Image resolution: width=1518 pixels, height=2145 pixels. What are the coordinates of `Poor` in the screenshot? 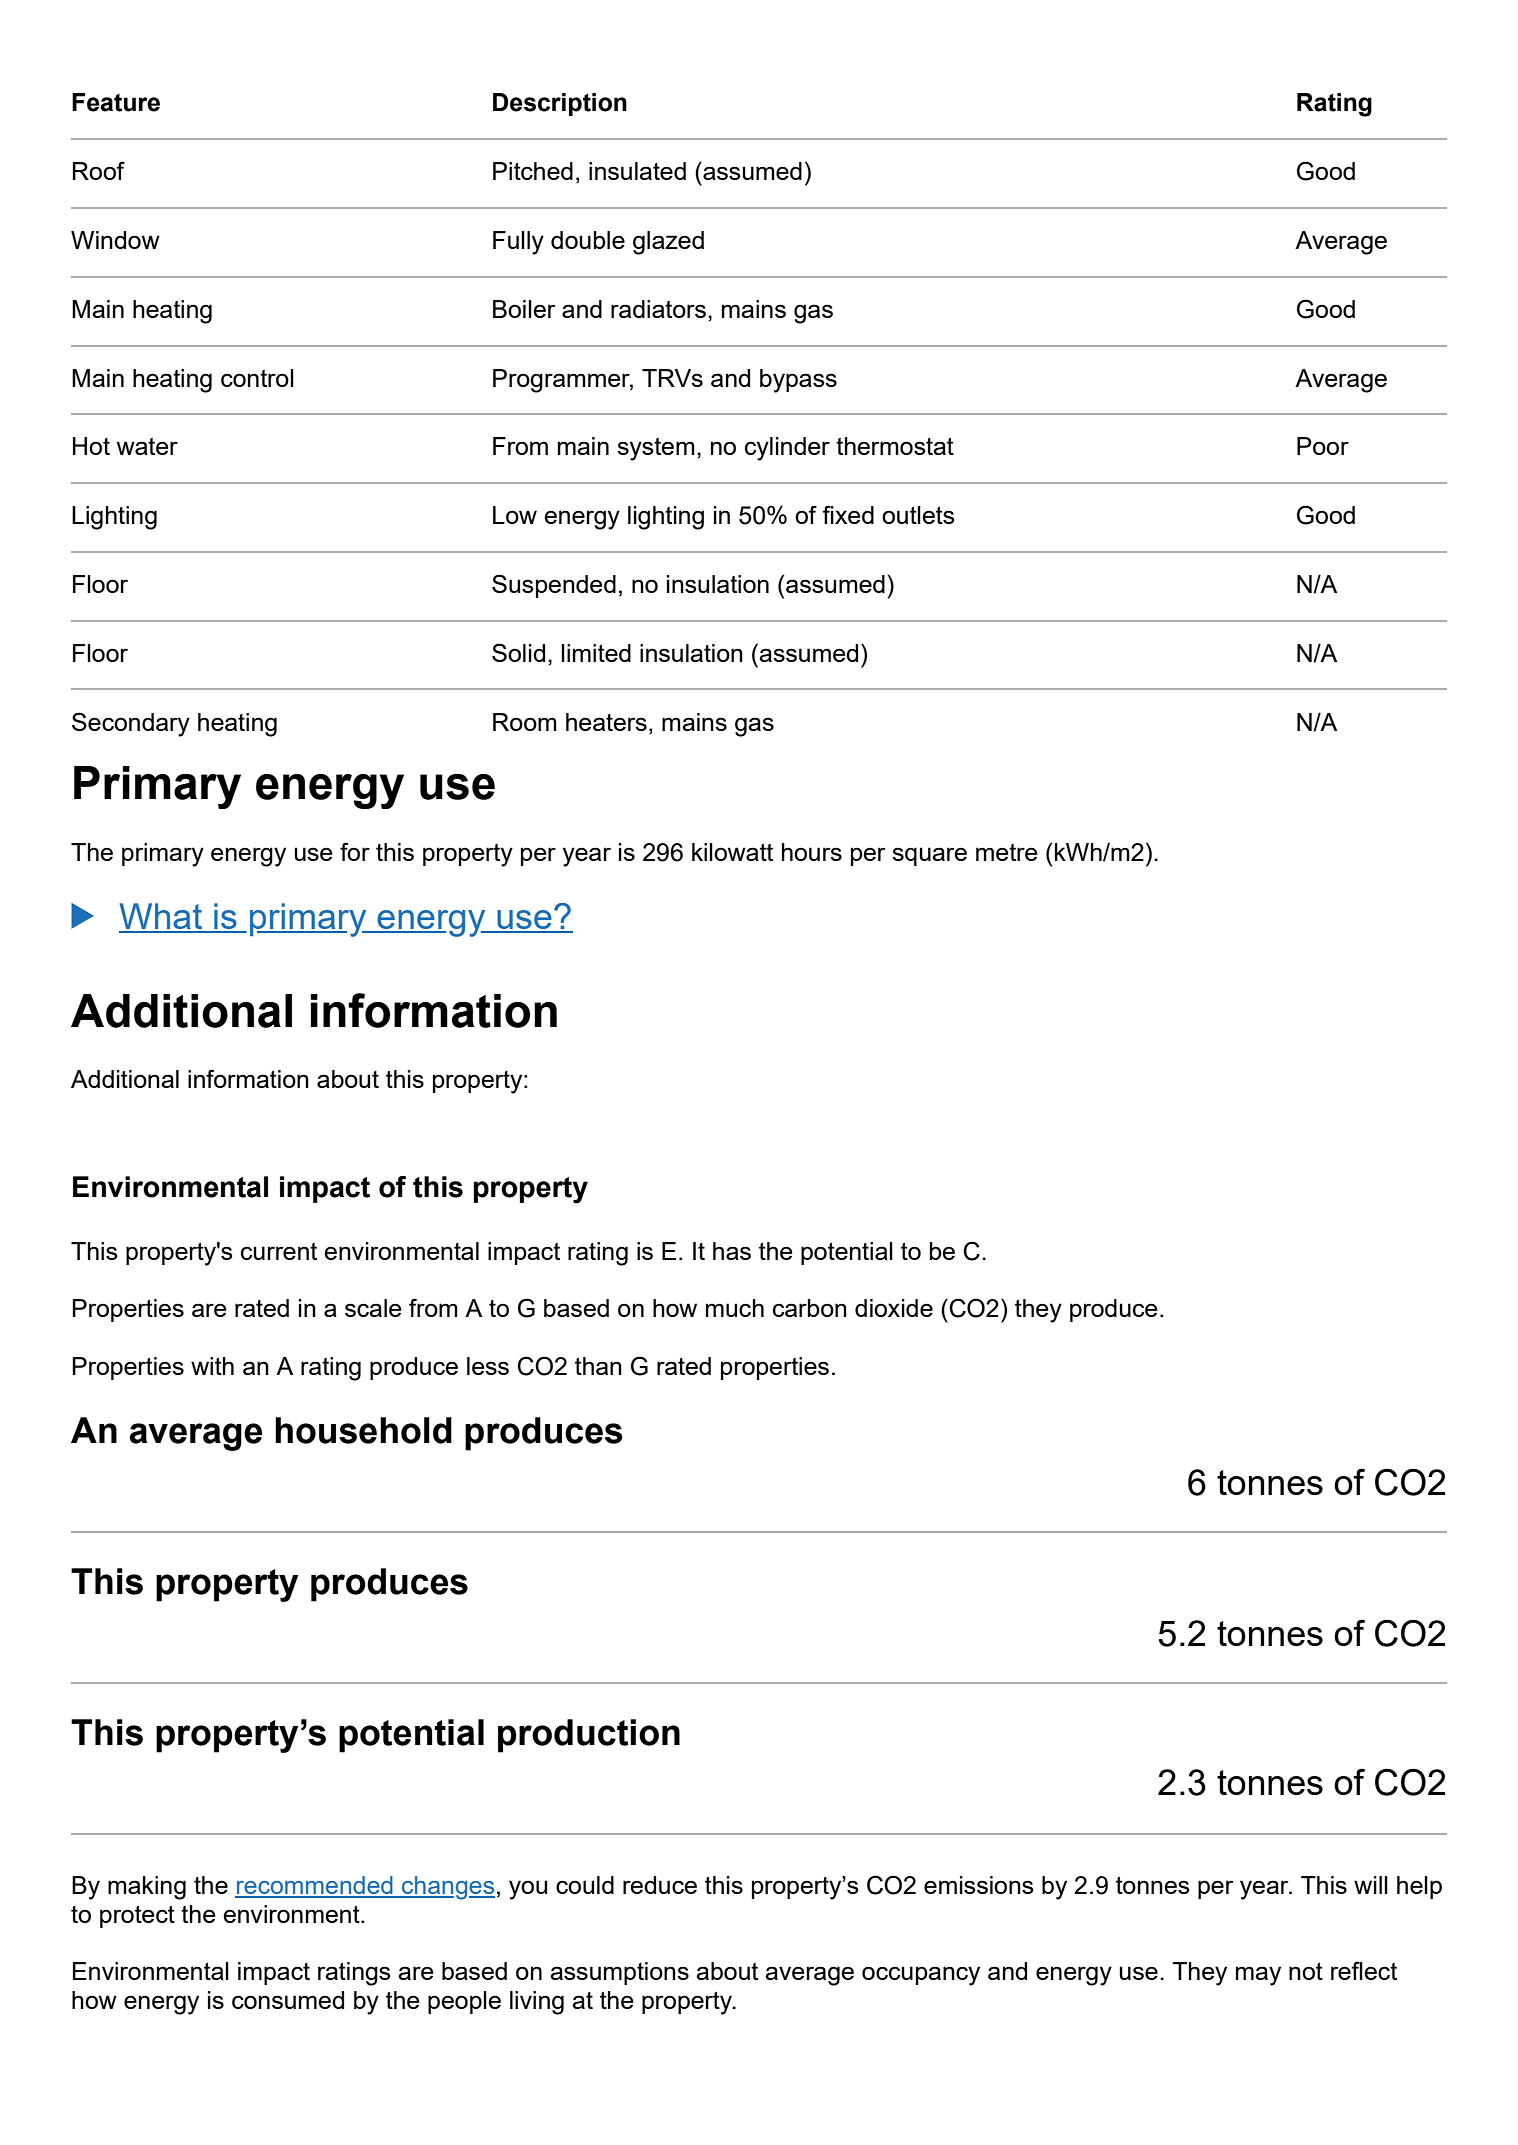 It's located at (1323, 446).
